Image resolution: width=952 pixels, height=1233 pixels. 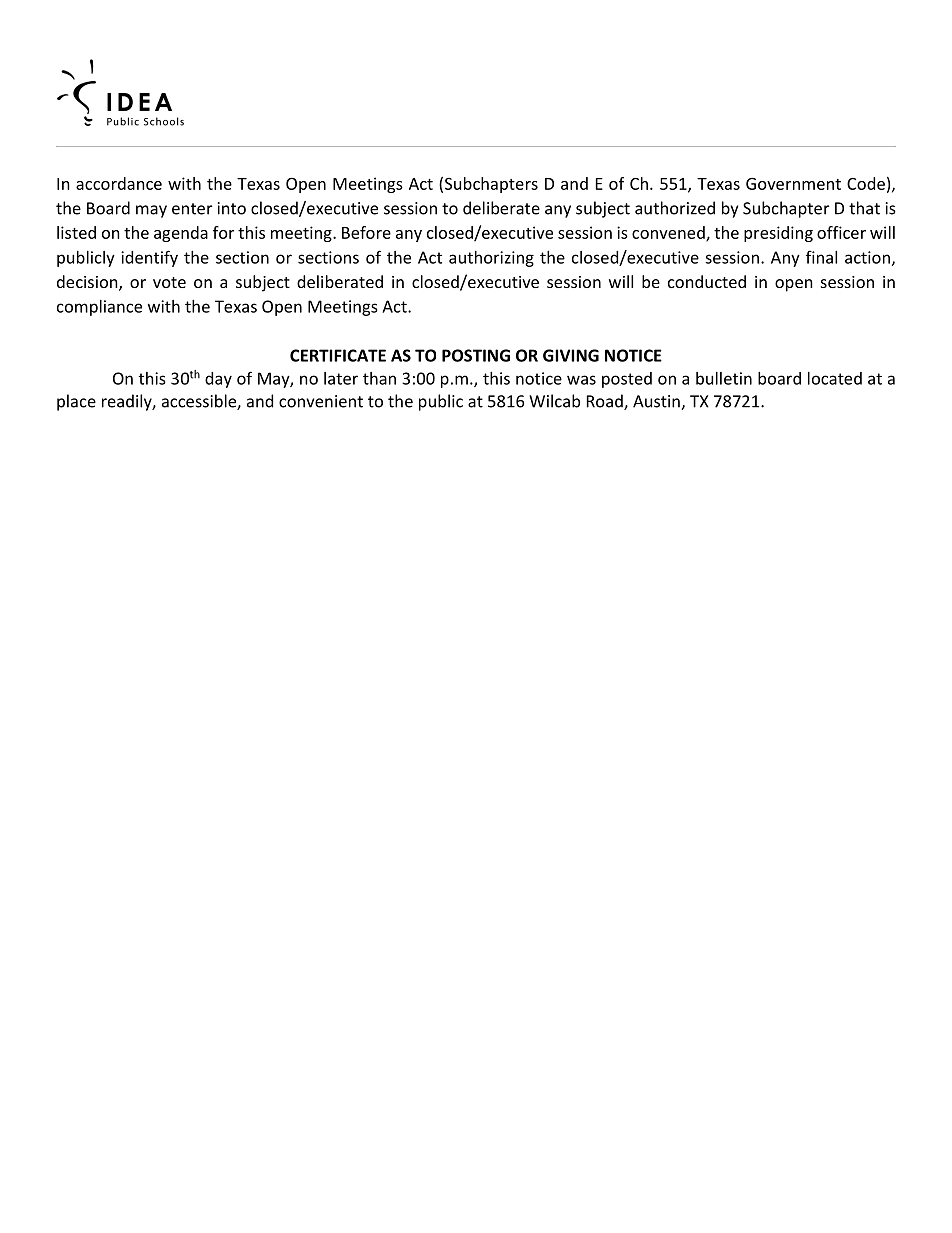 What do you see at coordinates (169, 282) in the screenshot?
I see `vote` at bounding box center [169, 282].
